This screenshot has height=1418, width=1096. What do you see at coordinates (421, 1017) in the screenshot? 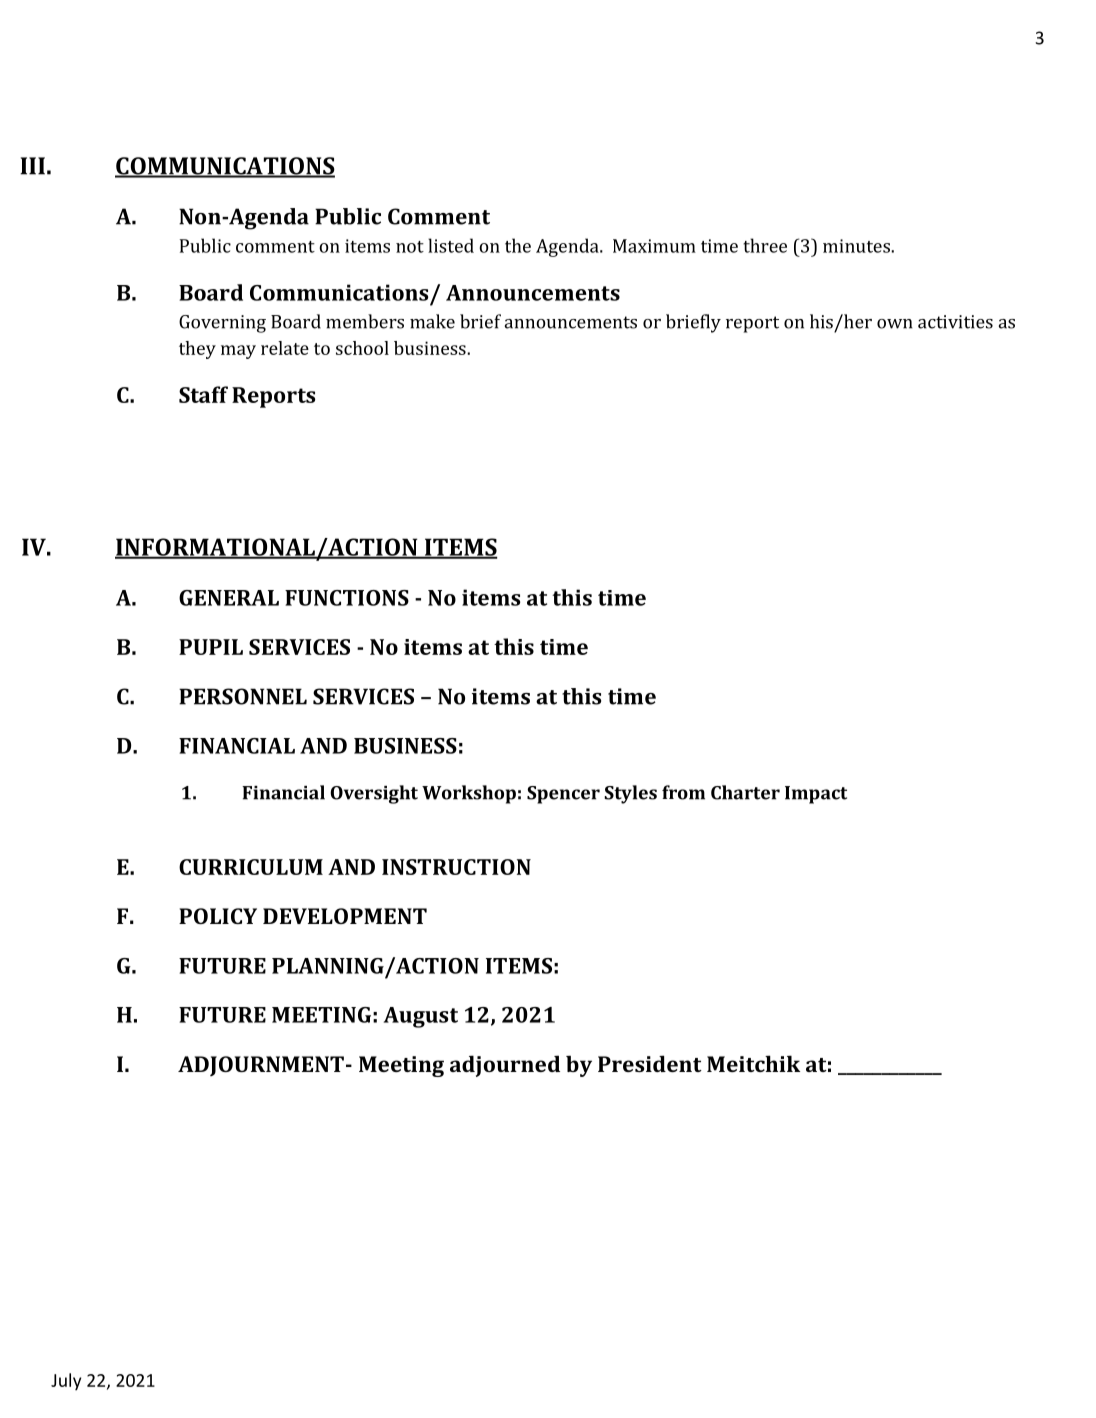
I see `August` at bounding box center [421, 1017].
